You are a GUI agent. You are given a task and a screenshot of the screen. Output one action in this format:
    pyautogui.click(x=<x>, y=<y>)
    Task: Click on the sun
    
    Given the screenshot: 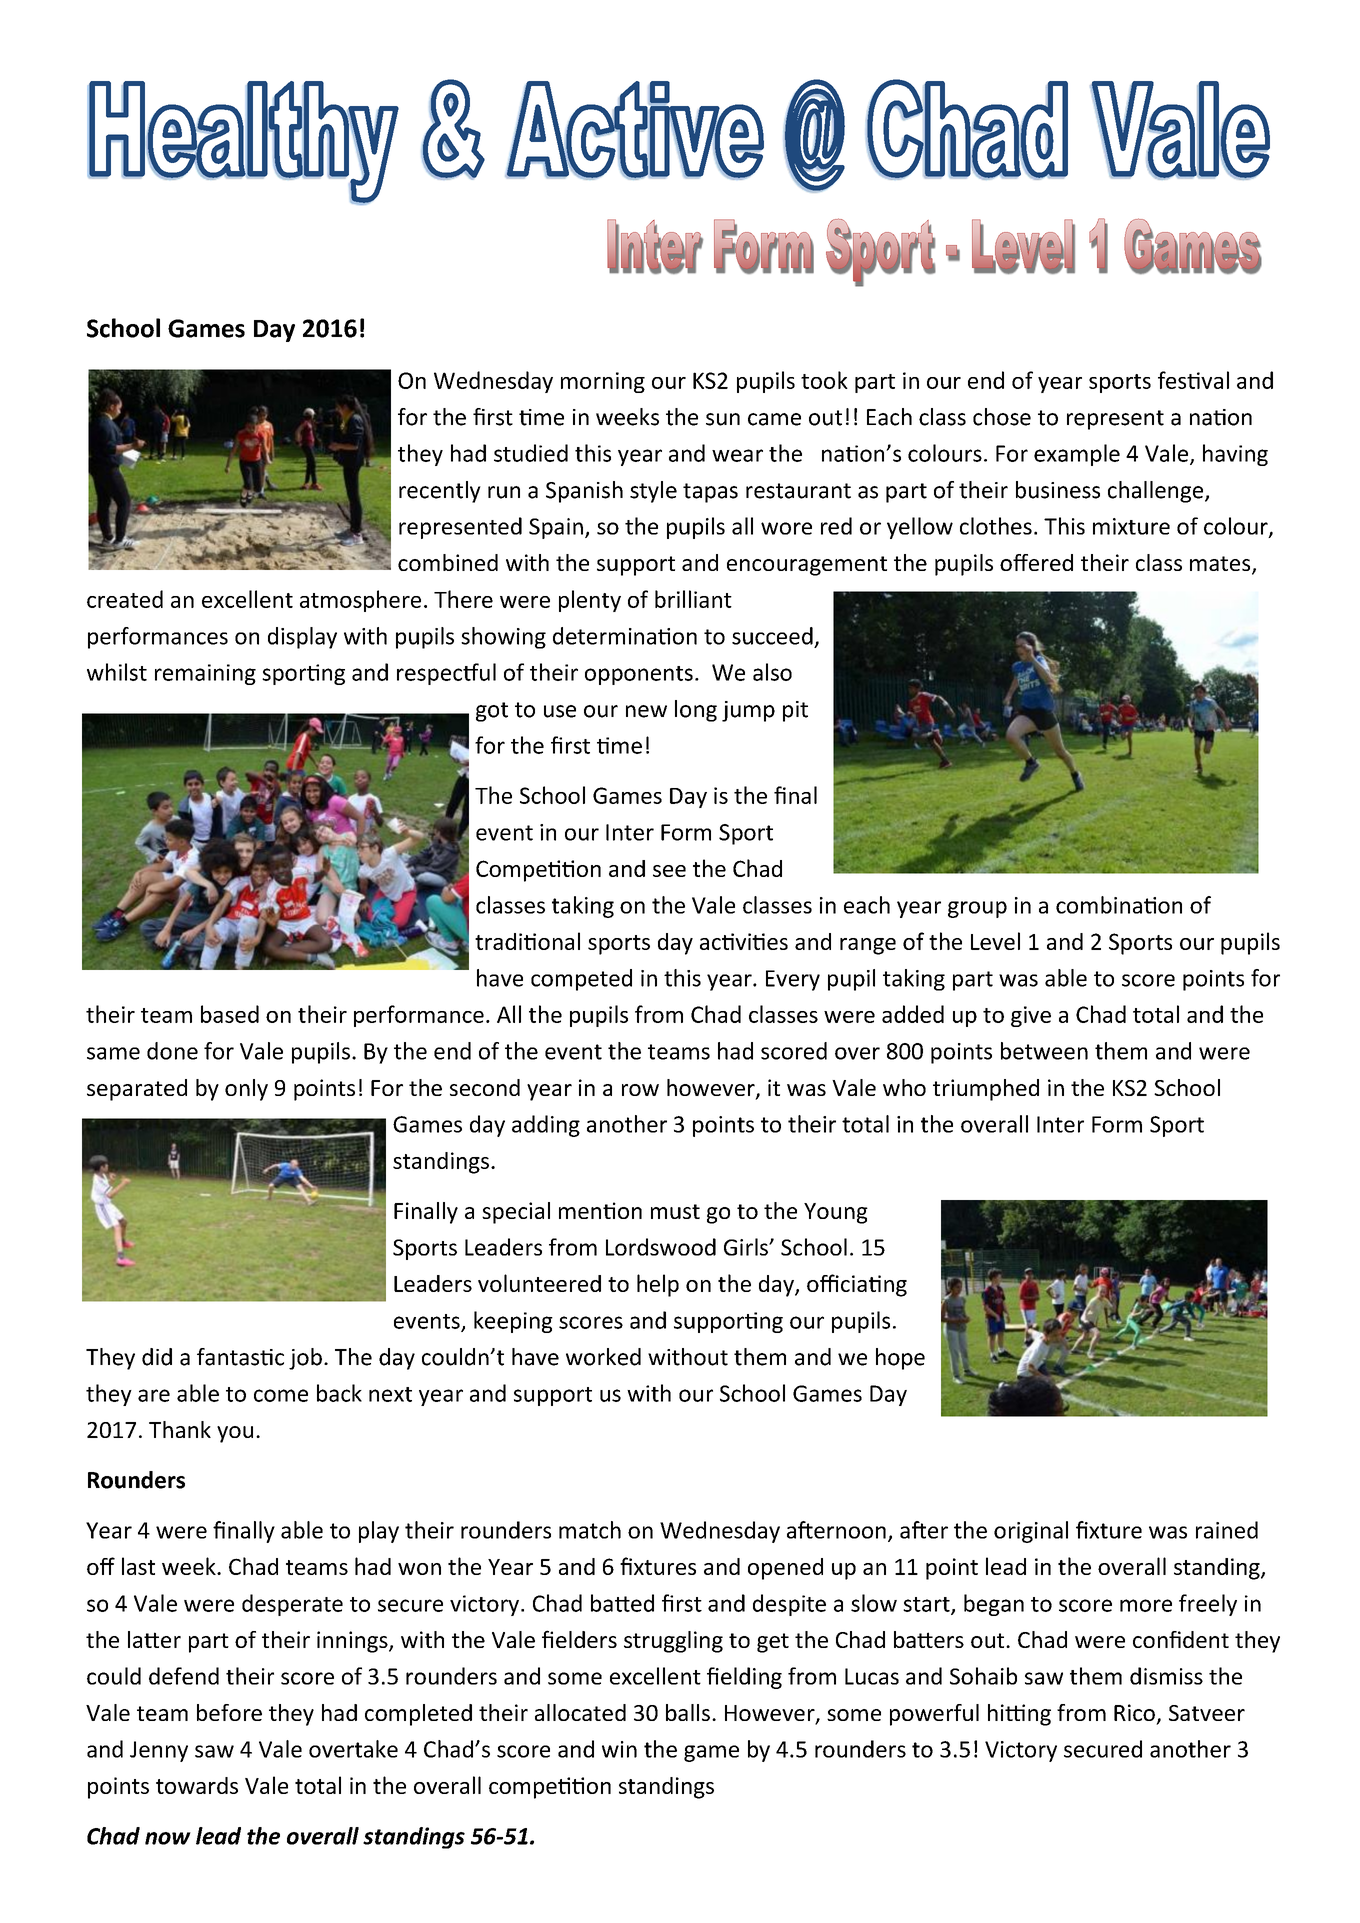 What is the action you would take?
    pyautogui.click(x=723, y=419)
